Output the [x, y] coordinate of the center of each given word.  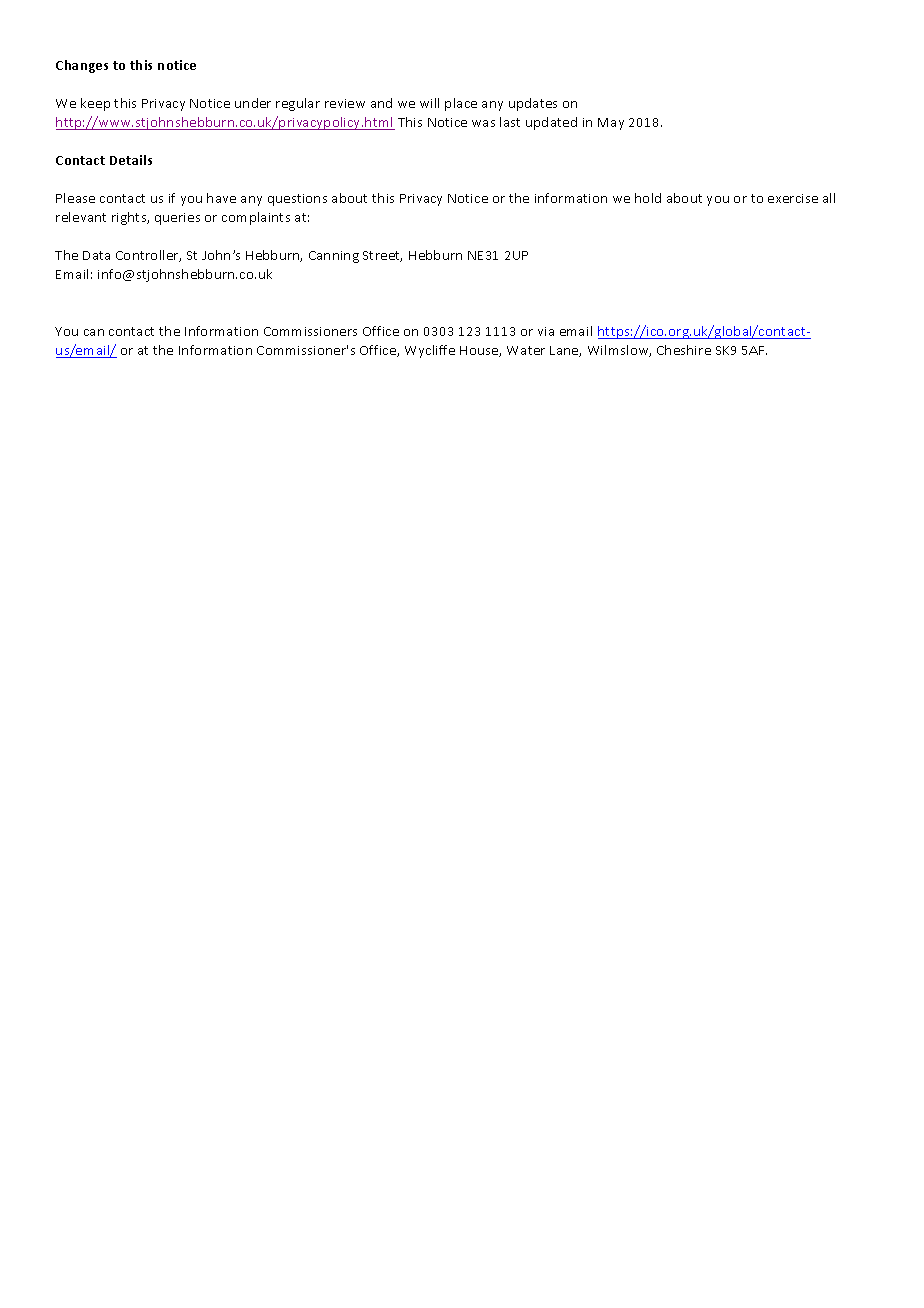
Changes [82, 66]
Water [526, 350]
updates [533, 104]
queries [177, 219]
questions [297, 200]
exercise [793, 198]
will [429, 103]
